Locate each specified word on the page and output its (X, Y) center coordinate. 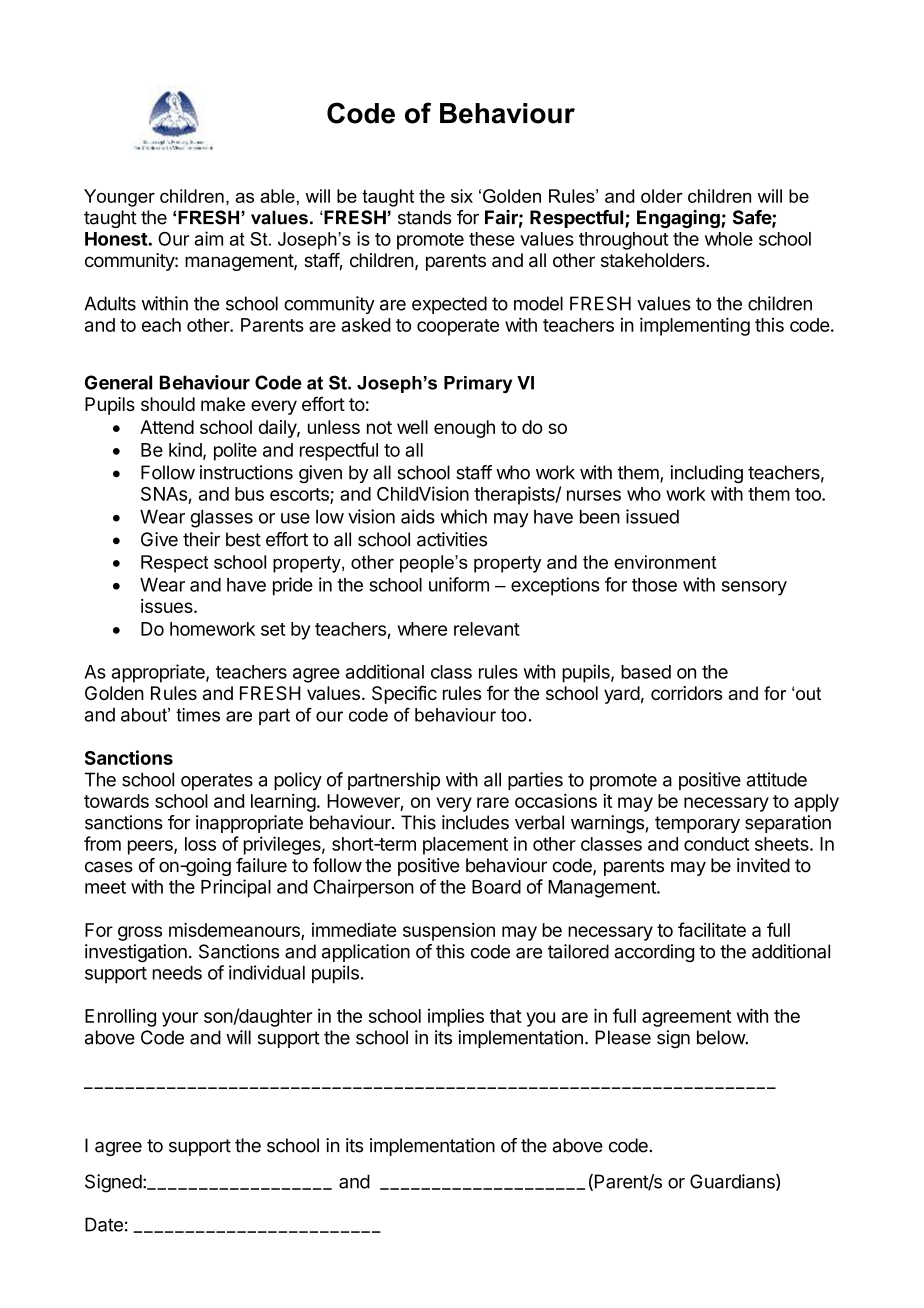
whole (729, 239)
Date (104, 1224)
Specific (404, 694)
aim (208, 238)
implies (456, 1018)
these (492, 239)
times (198, 715)
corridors (686, 693)
